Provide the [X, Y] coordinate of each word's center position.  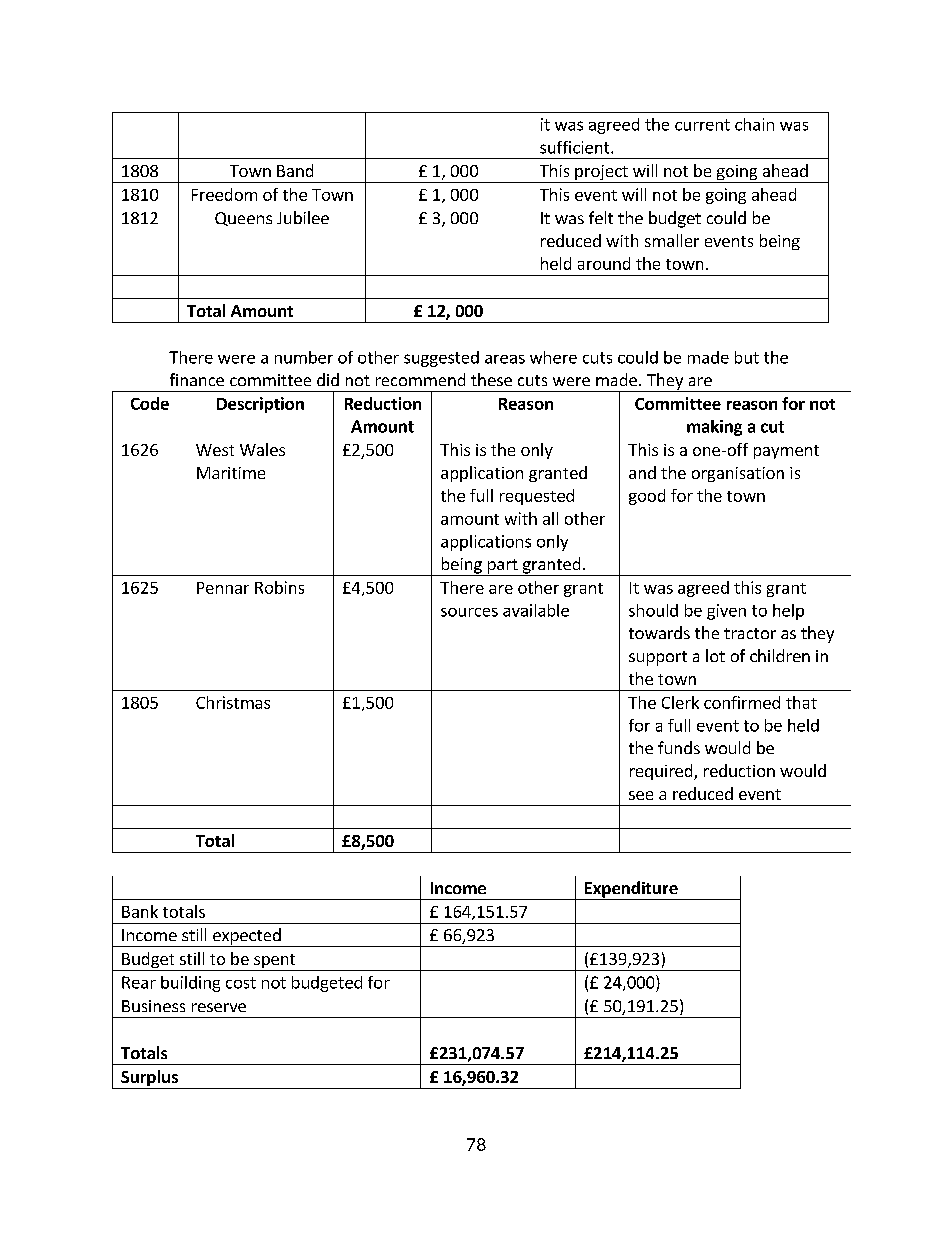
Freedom [224, 194]
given [726, 612]
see [641, 795]
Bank [140, 911]
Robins [279, 587]
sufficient [576, 147]
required [662, 772]
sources [469, 612]
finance [197, 379]
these [491, 379]
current [702, 125]
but [747, 357]
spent [275, 962]
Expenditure [631, 890]
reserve [219, 1007]
